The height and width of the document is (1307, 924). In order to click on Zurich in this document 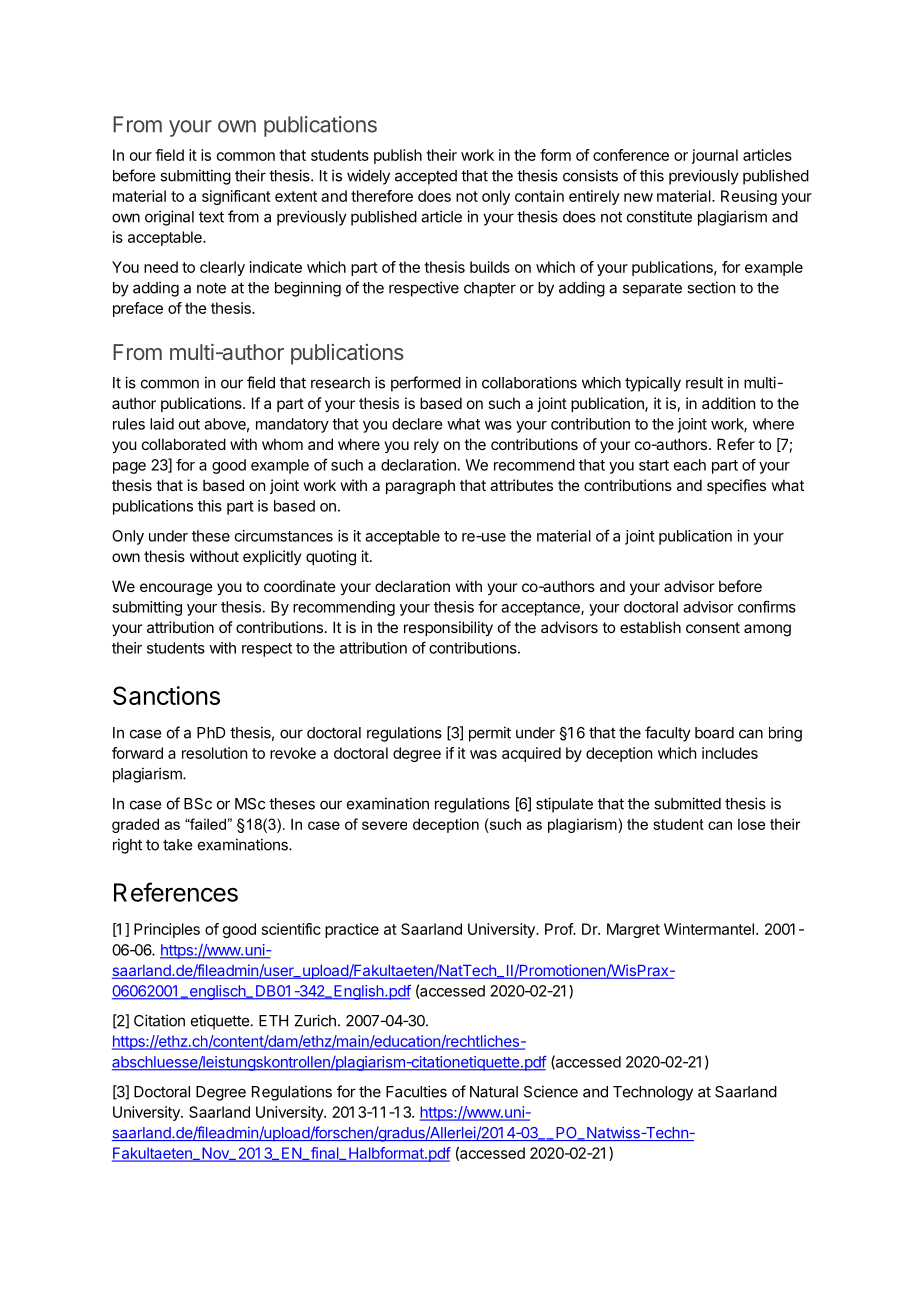, I will do `click(315, 1020)`.
